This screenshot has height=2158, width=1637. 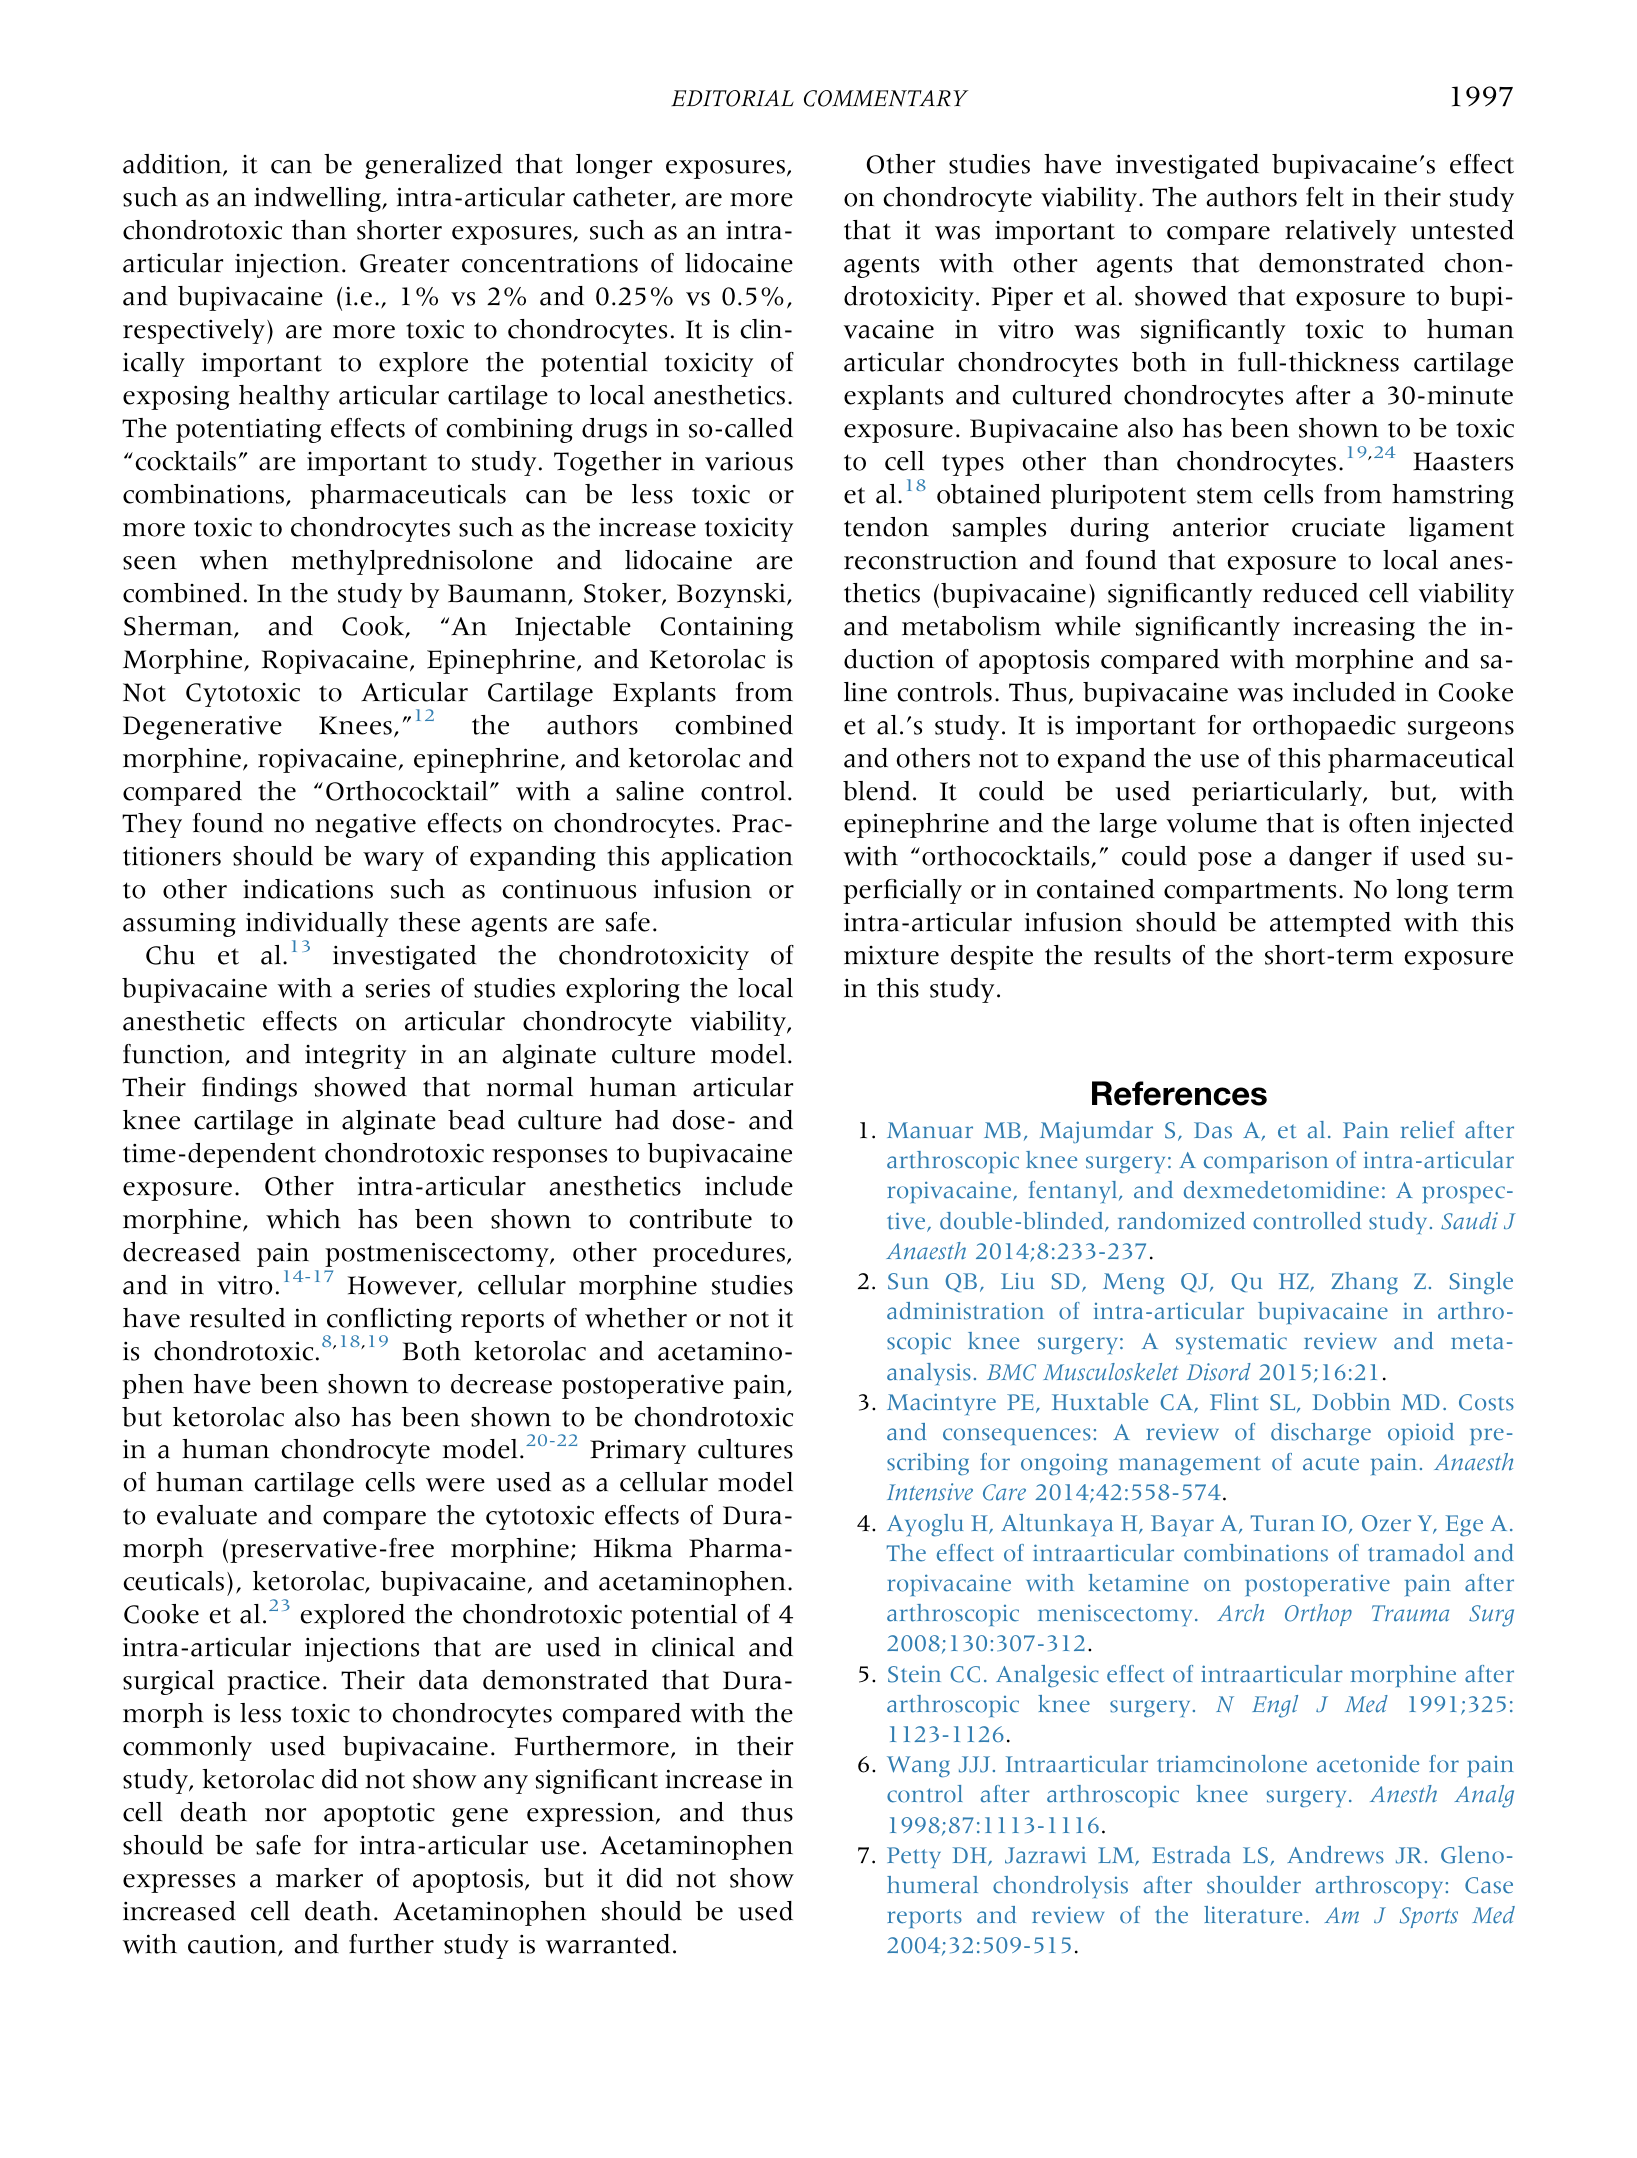 I want to click on Zhang, so click(x=1364, y=1283).
